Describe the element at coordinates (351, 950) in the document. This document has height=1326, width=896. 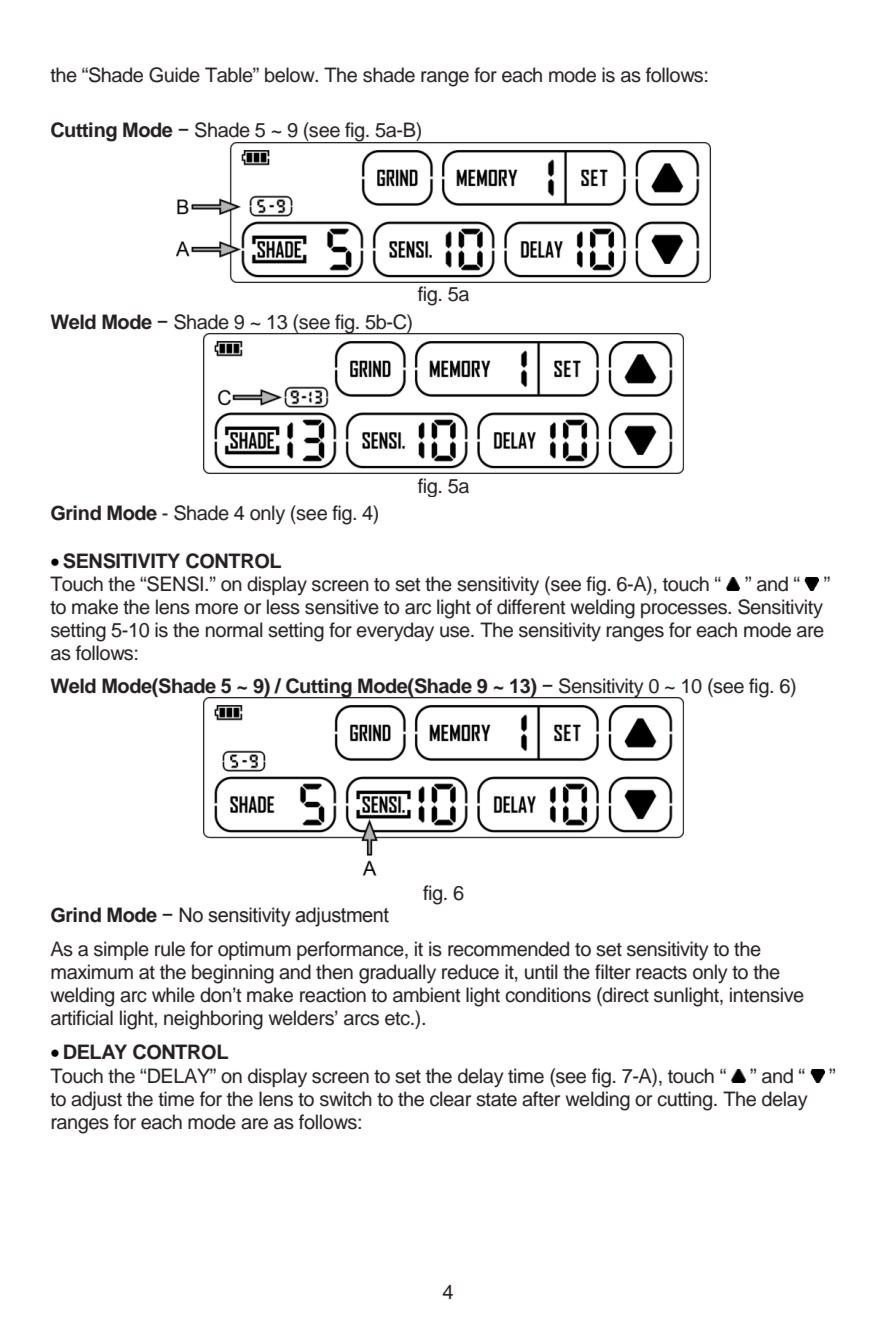
I see `performance` at that location.
